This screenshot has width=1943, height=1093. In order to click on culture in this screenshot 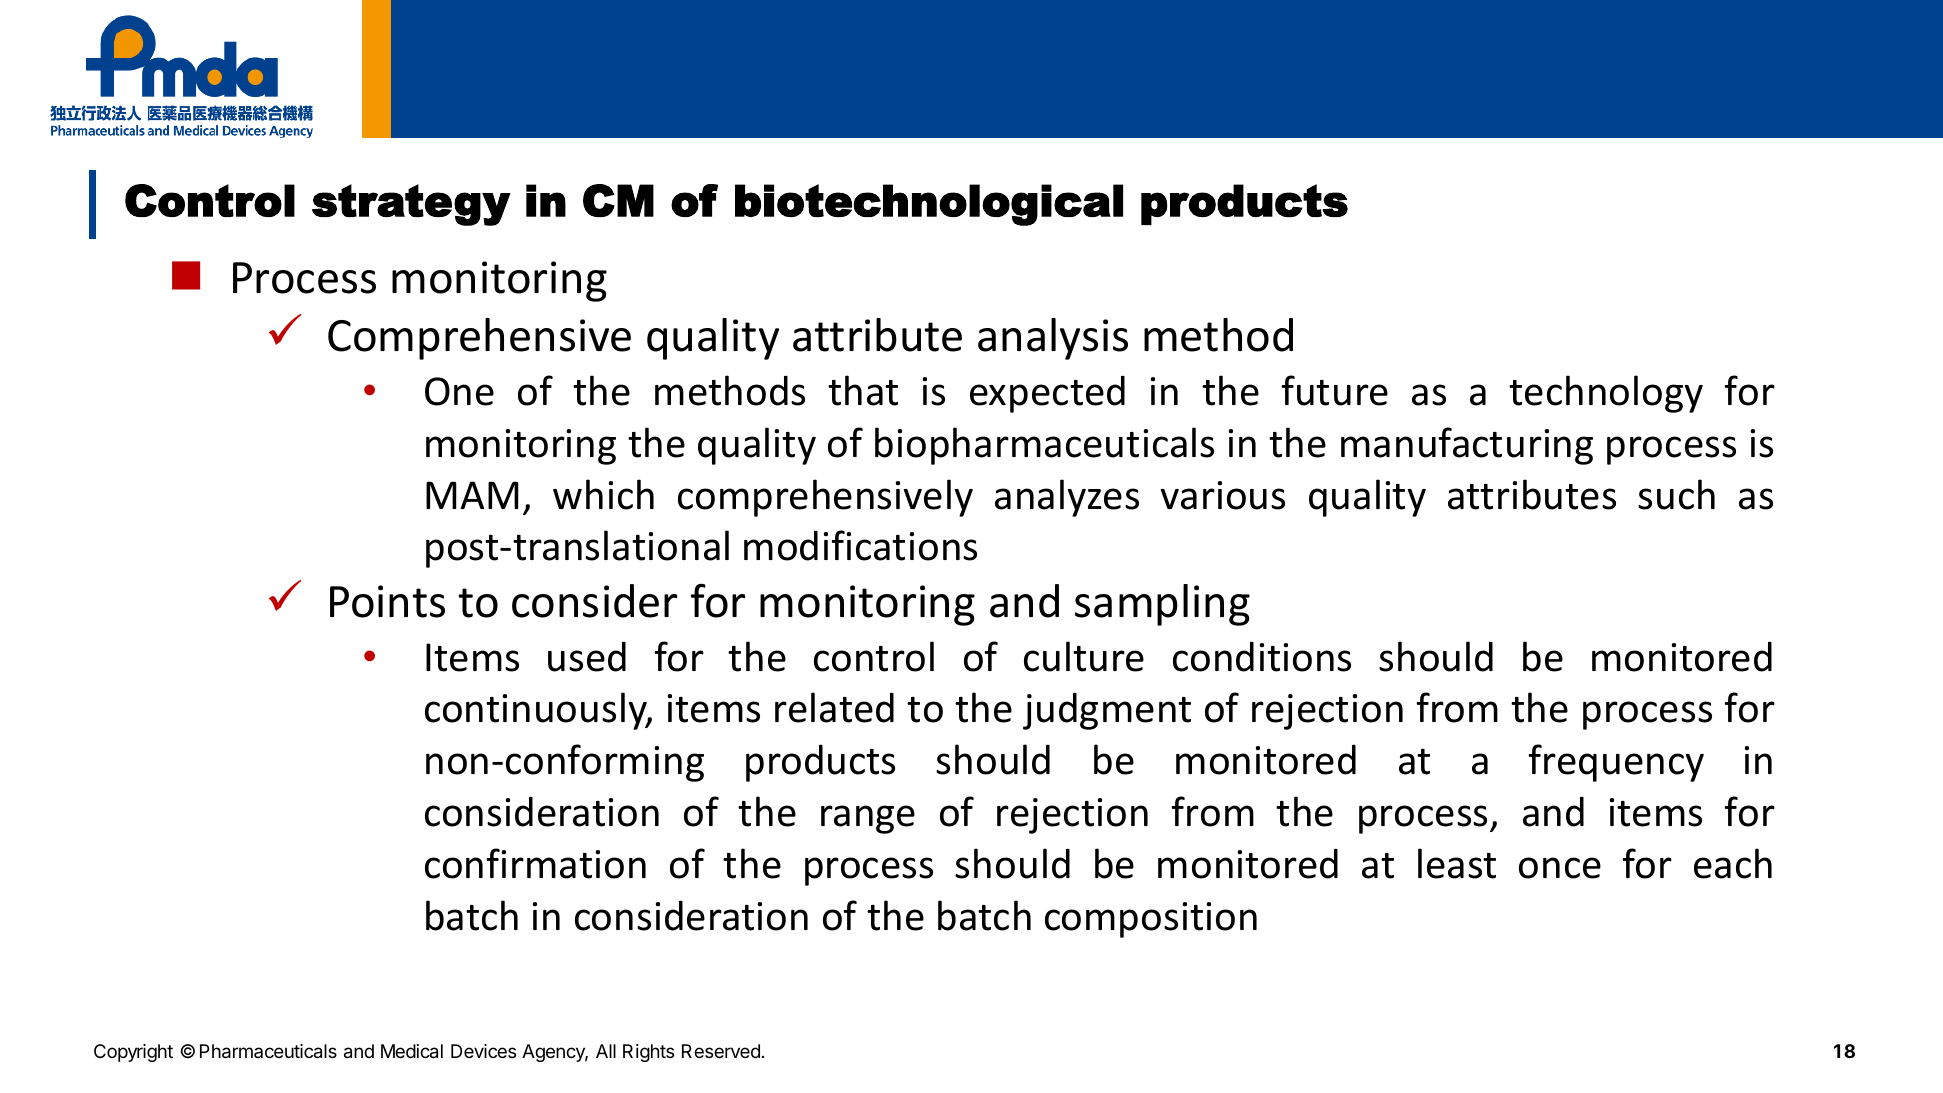, I will do `click(1084, 656)`.
